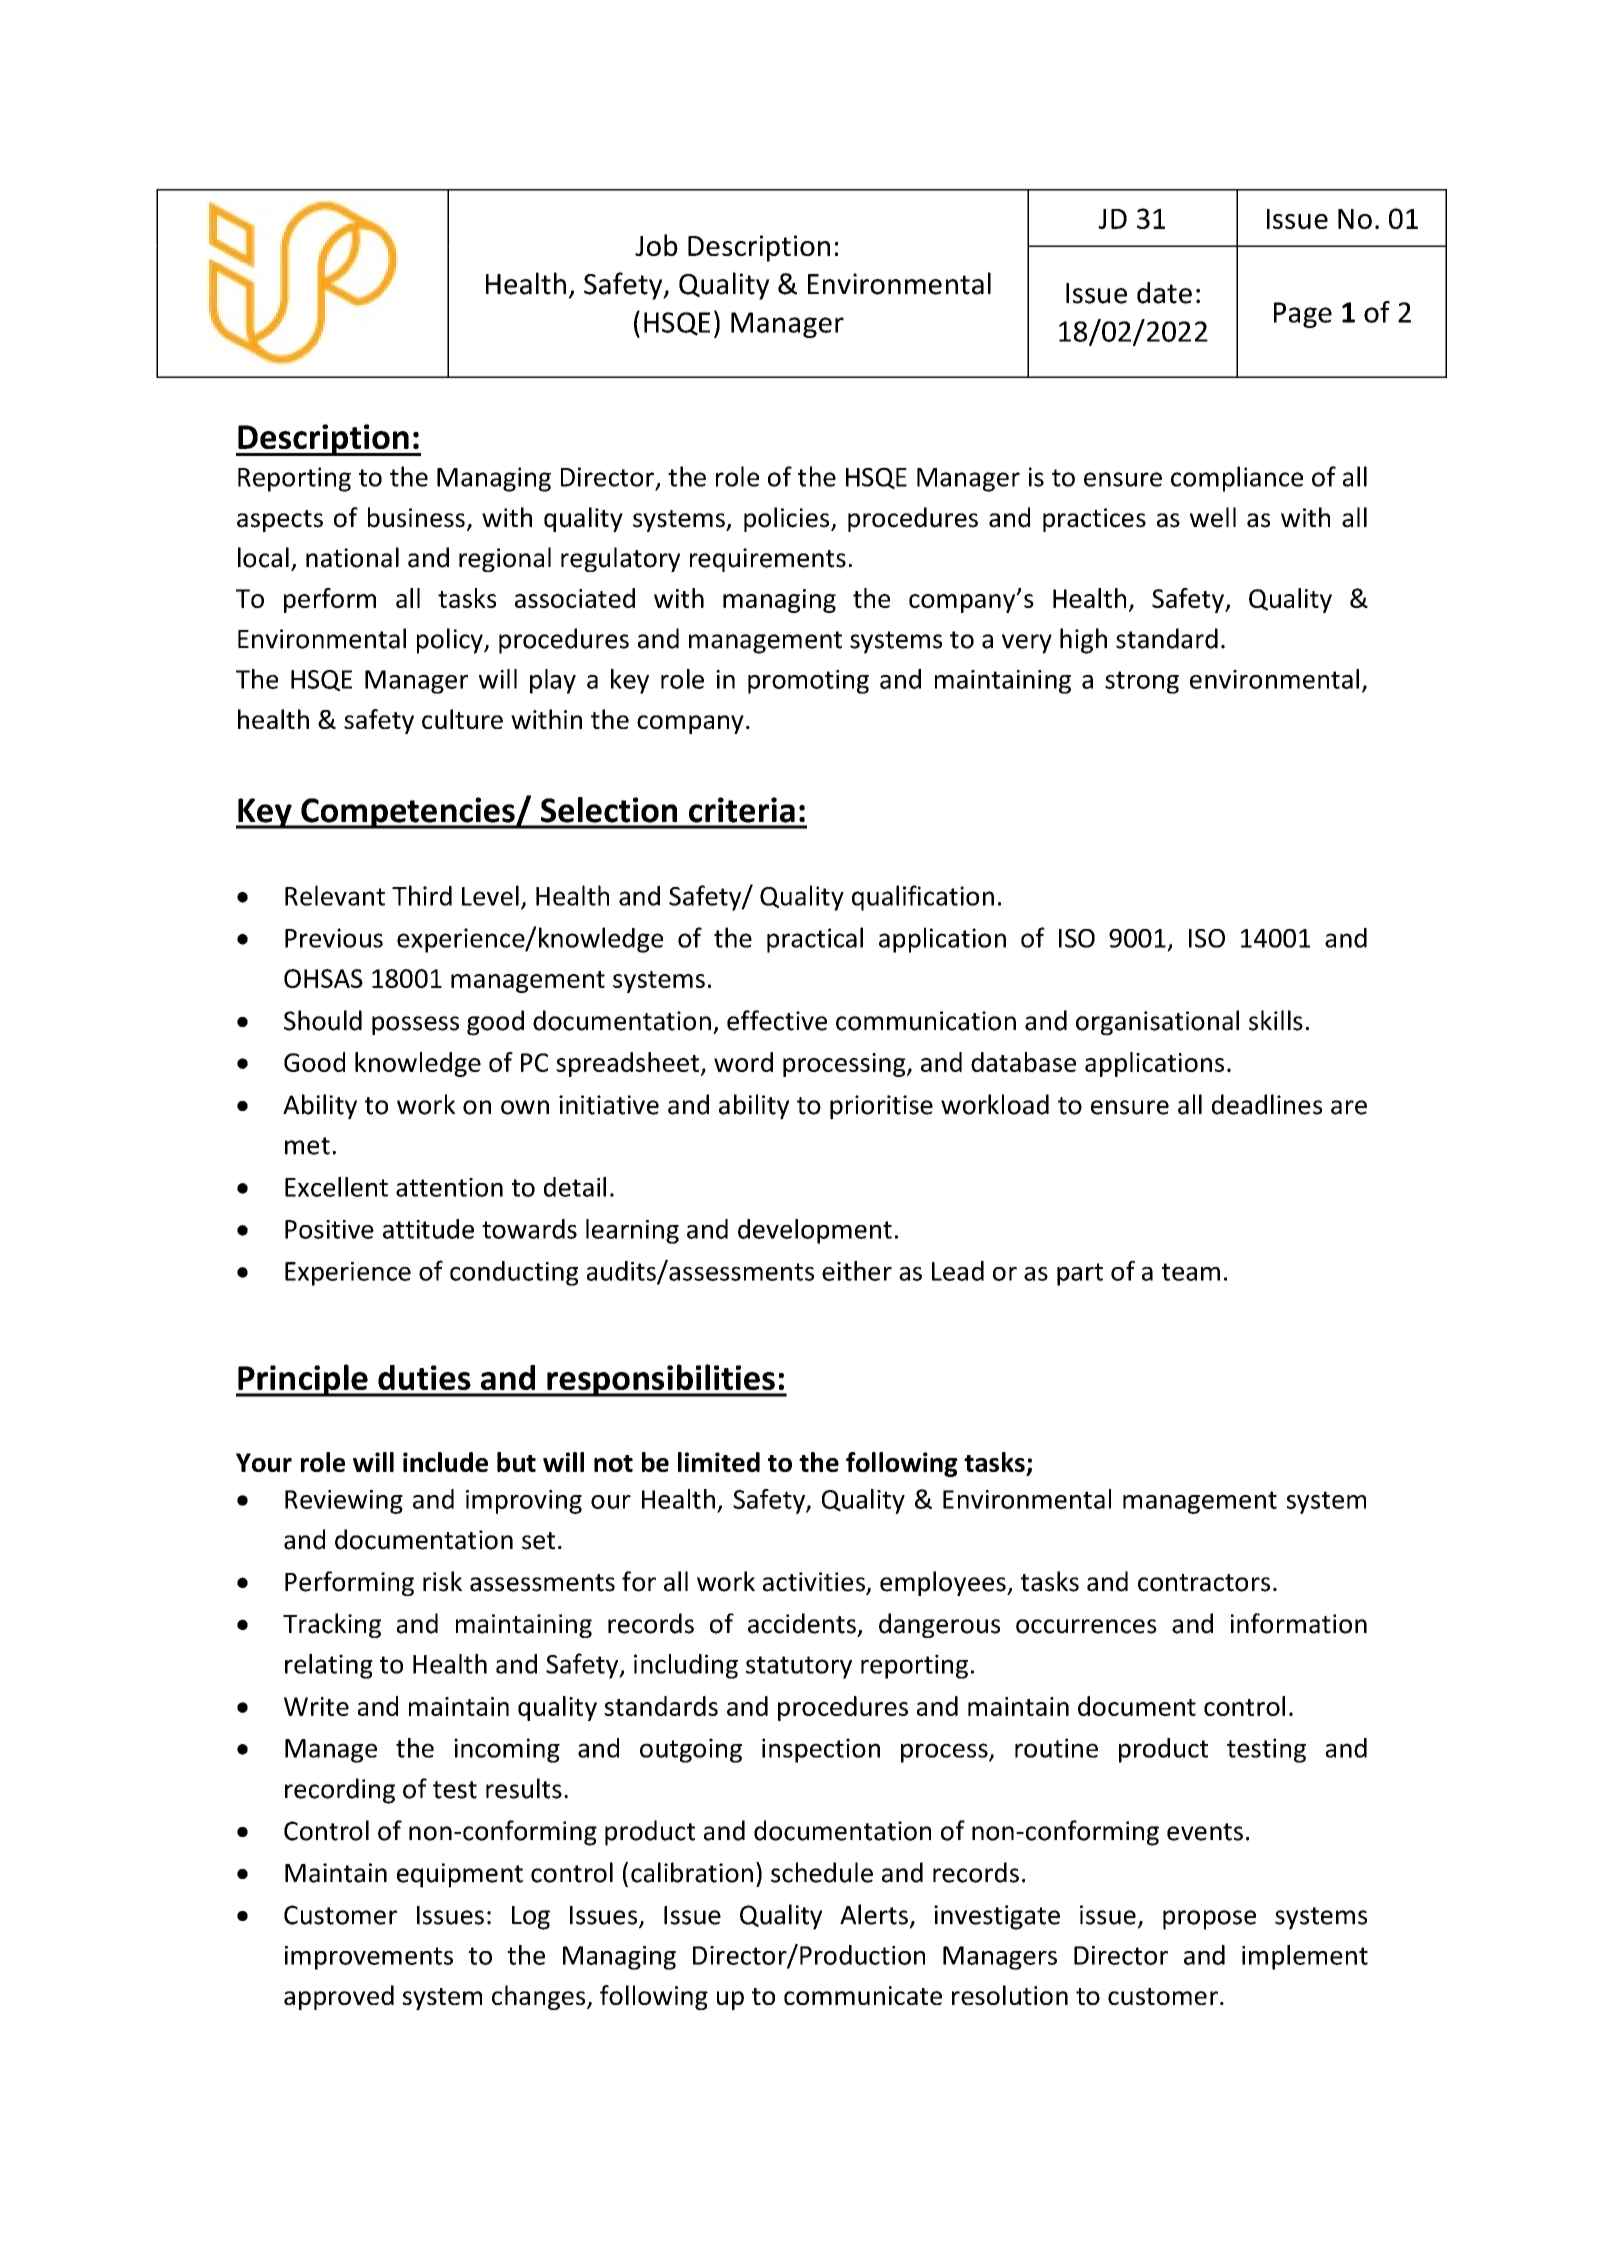 Image resolution: width=1603 pixels, height=2267 pixels. Describe the element at coordinates (815, 940) in the document. I see `practical` at that location.
